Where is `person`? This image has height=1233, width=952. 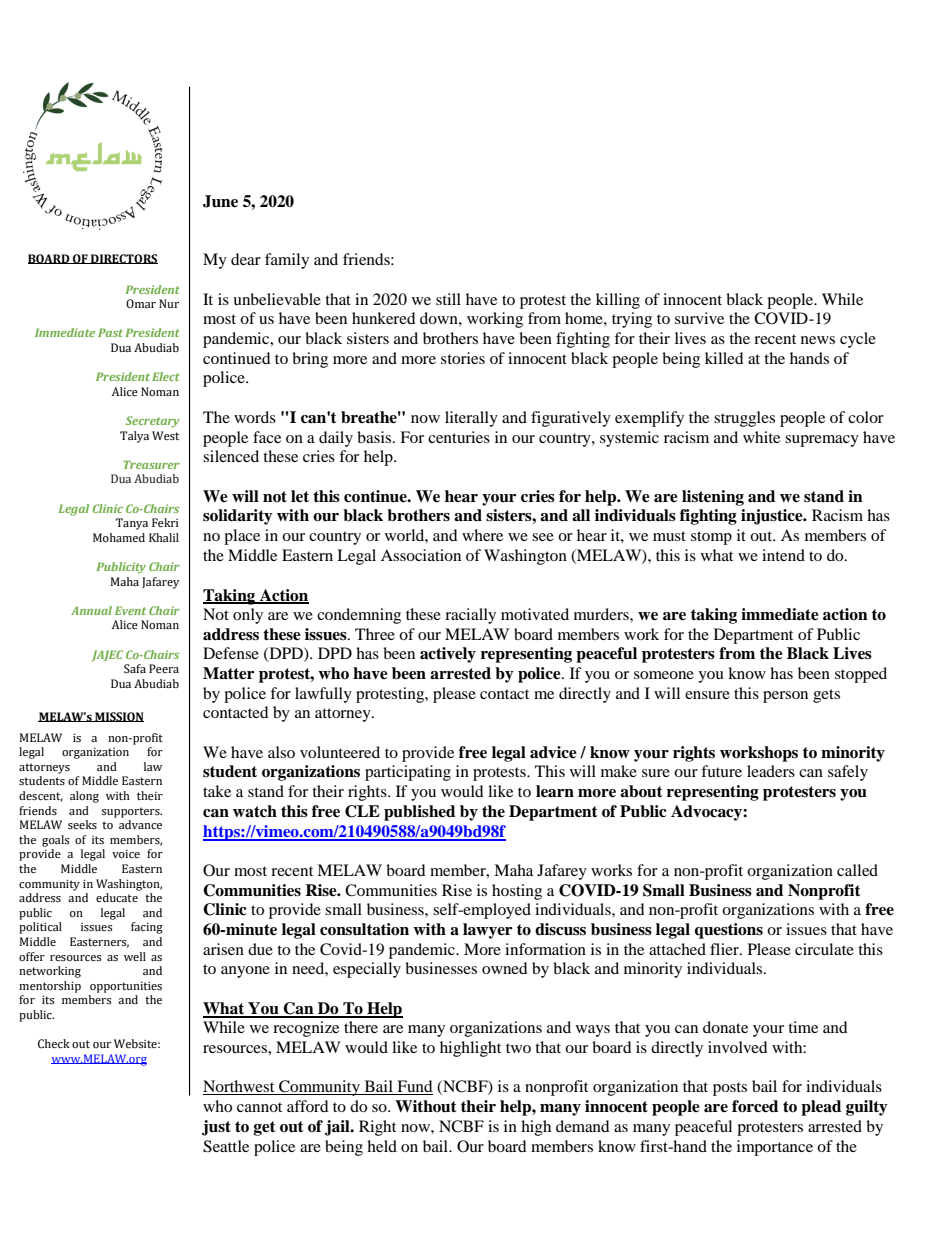
person is located at coordinates (785, 697).
